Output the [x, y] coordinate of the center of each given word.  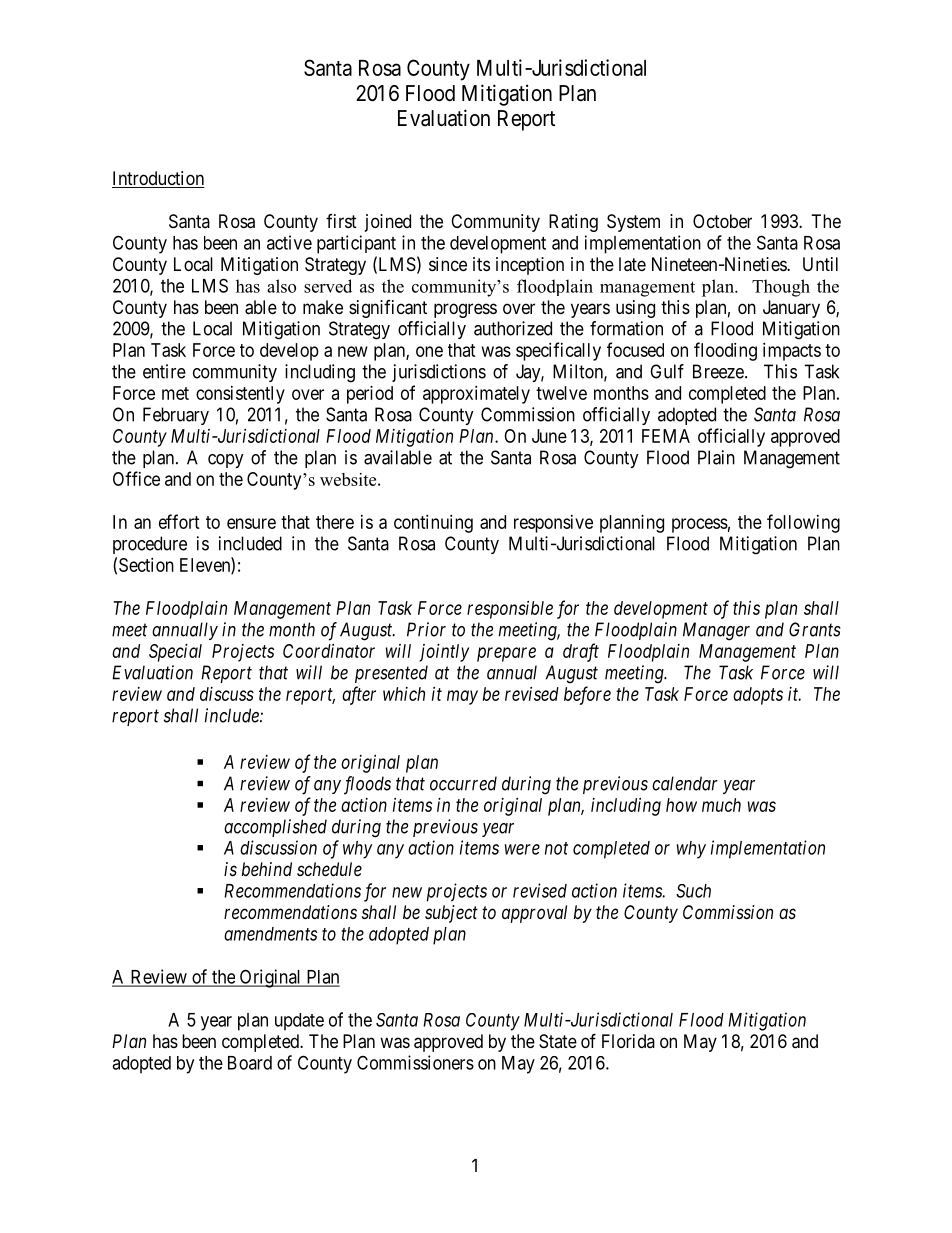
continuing [433, 524]
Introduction [158, 179]
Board [250, 1063]
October [722, 221]
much [721, 805]
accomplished [275, 828]
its [481, 264]
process [700, 525]
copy [226, 461]
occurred [463, 783]
